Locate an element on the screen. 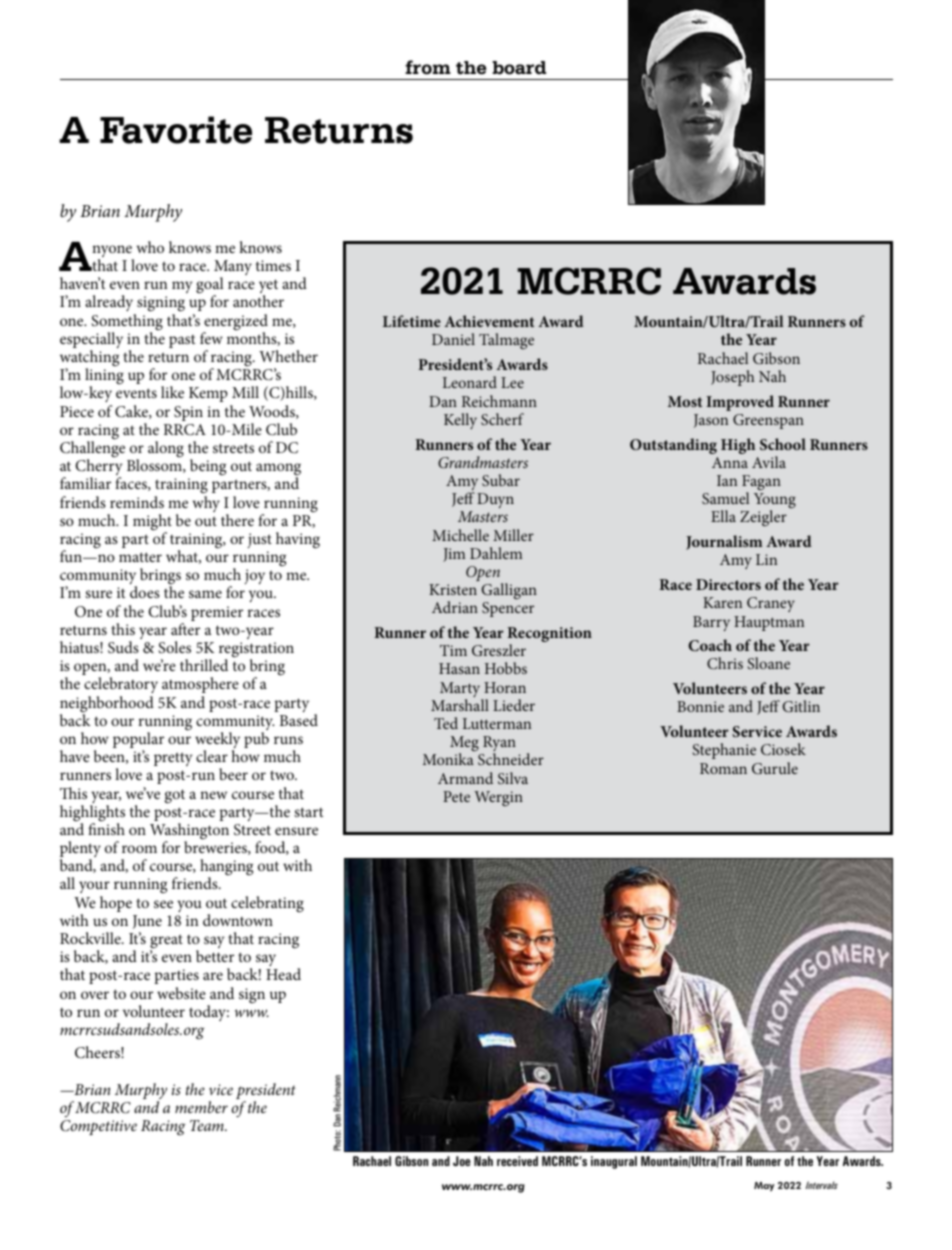  Favorite is located at coordinates (176, 130).
